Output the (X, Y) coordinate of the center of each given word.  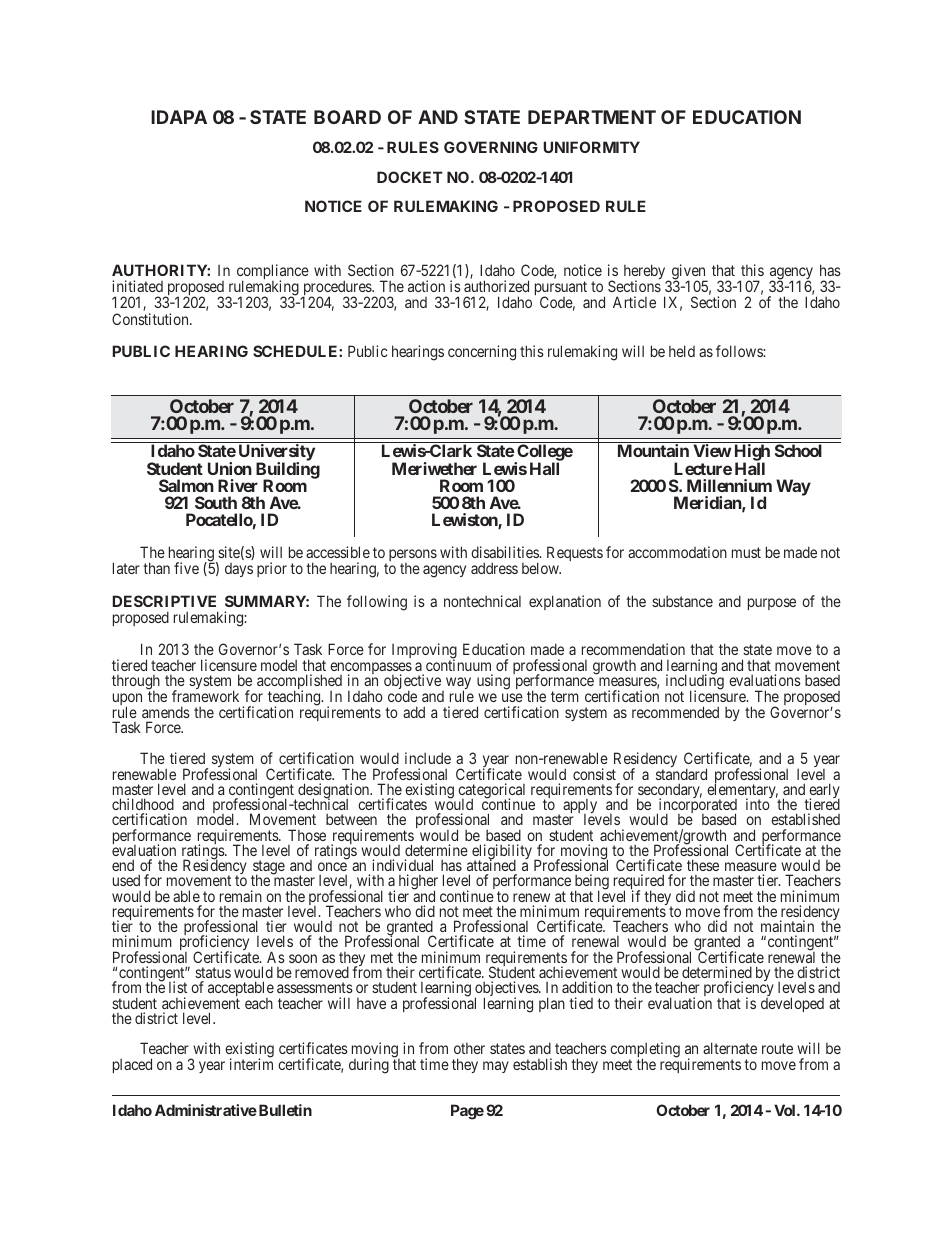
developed (792, 1004)
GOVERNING (491, 147)
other (469, 1048)
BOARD (347, 117)
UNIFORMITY (592, 147)
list (178, 987)
